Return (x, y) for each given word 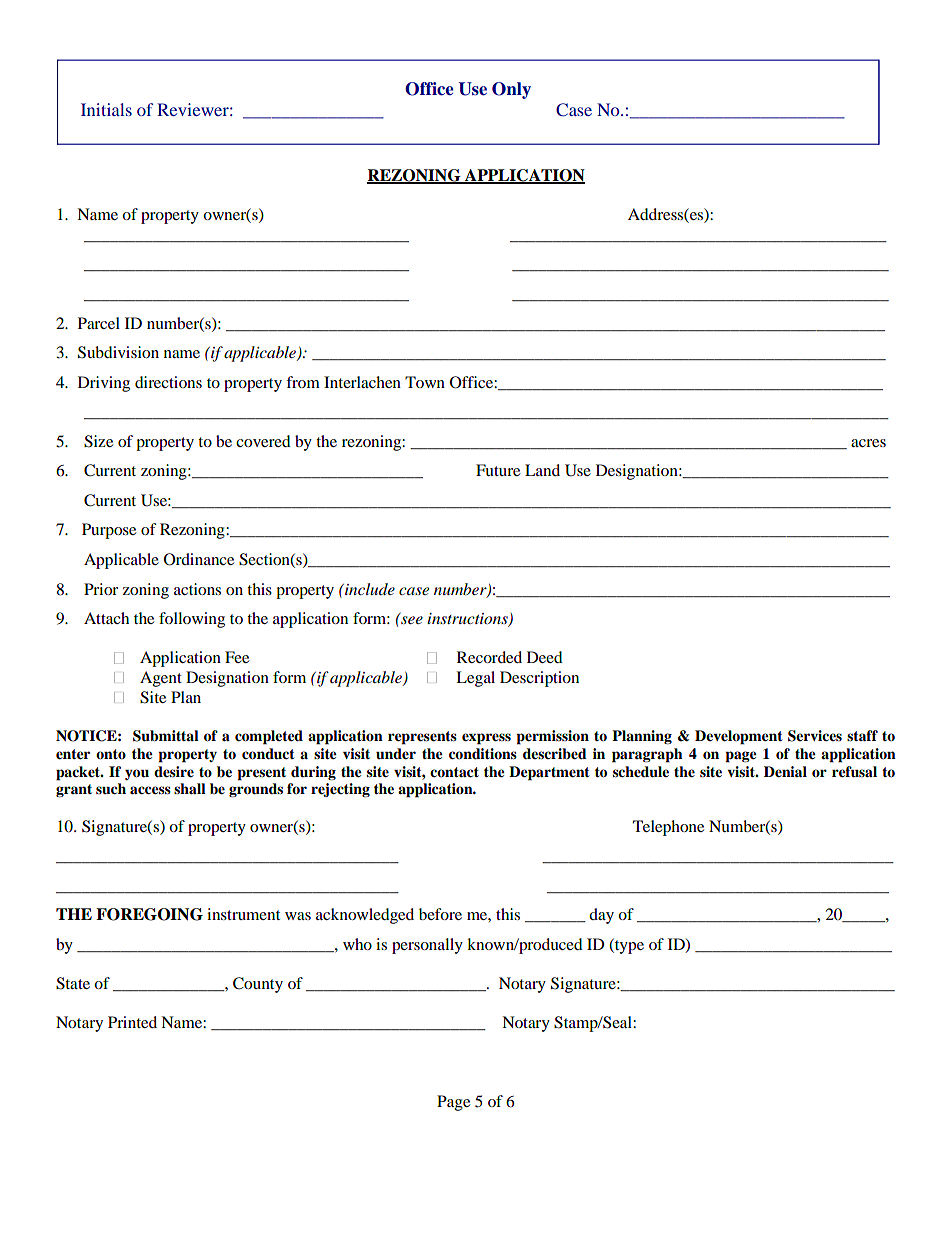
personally (427, 946)
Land (542, 470)
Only (511, 90)
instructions (468, 620)
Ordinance (199, 559)
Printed (132, 1022)
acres (868, 443)
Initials (106, 109)
